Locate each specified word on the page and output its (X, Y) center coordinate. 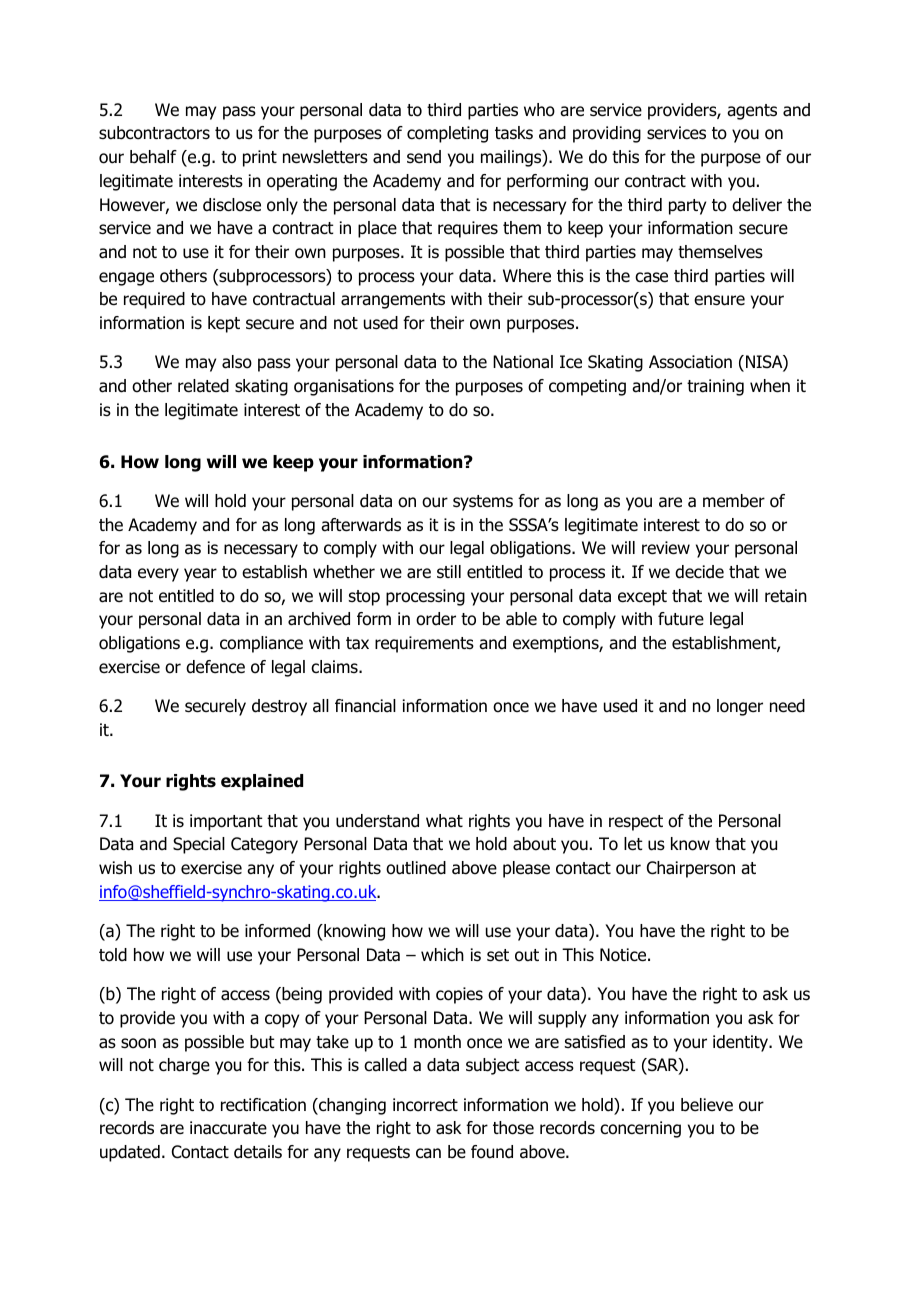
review (666, 548)
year (200, 575)
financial (365, 706)
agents (752, 112)
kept (224, 324)
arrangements (393, 301)
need (787, 706)
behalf (153, 157)
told (113, 955)
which (442, 954)
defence (215, 667)
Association (690, 362)
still (449, 572)
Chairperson (691, 869)
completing (447, 134)
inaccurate (228, 1128)
